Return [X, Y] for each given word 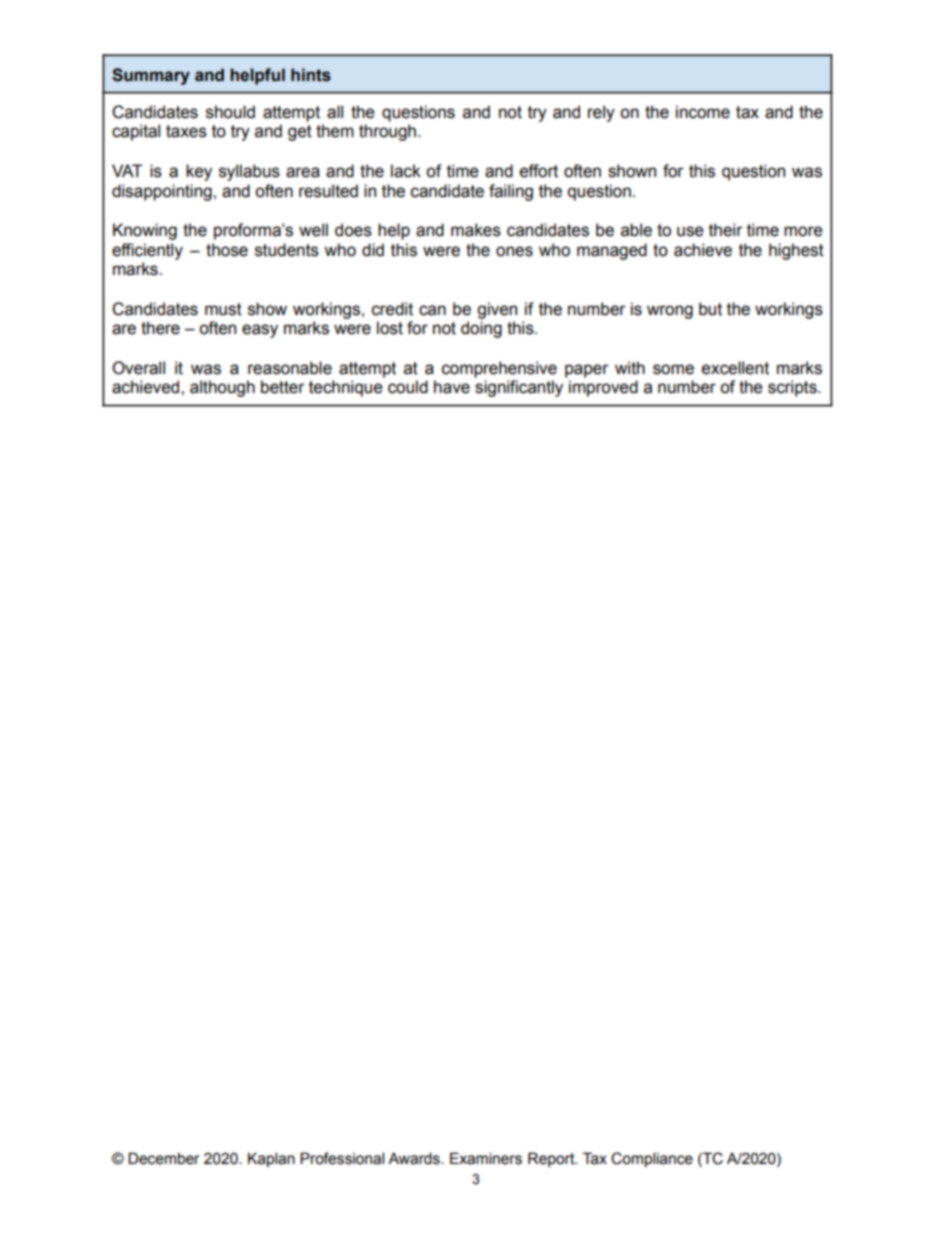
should [230, 112]
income [703, 112]
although [222, 388]
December [164, 1158]
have [452, 387]
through [387, 132]
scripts [793, 388]
